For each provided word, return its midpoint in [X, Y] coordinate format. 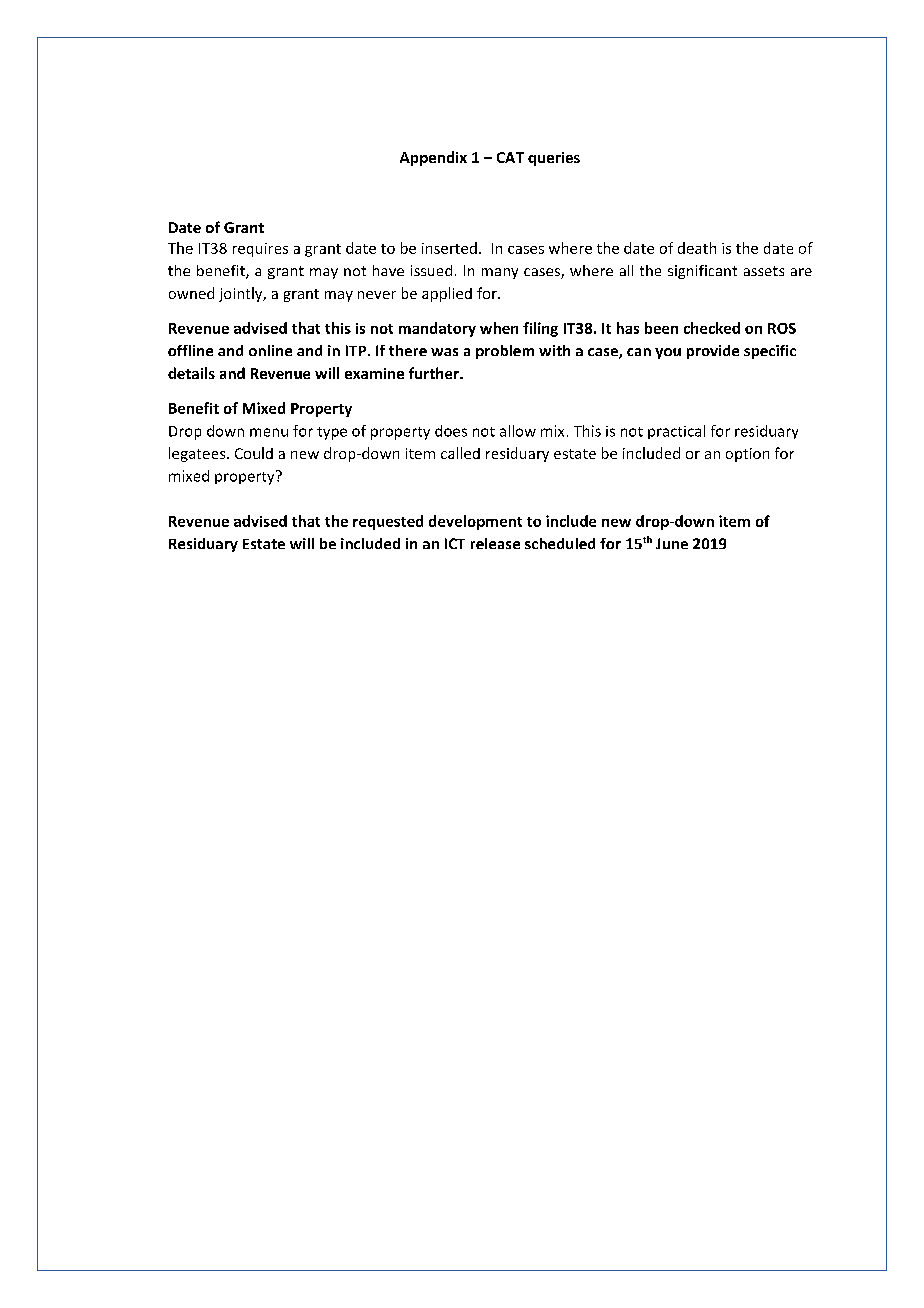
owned [191, 293]
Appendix [433, 158]
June [672, 543]
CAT [510, 157]
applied [447, 294]
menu [269, 432]
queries [554, 159]
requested [388, 522]
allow [518, 431]
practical [676, 432]
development [475, 522]
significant [702, 272]
